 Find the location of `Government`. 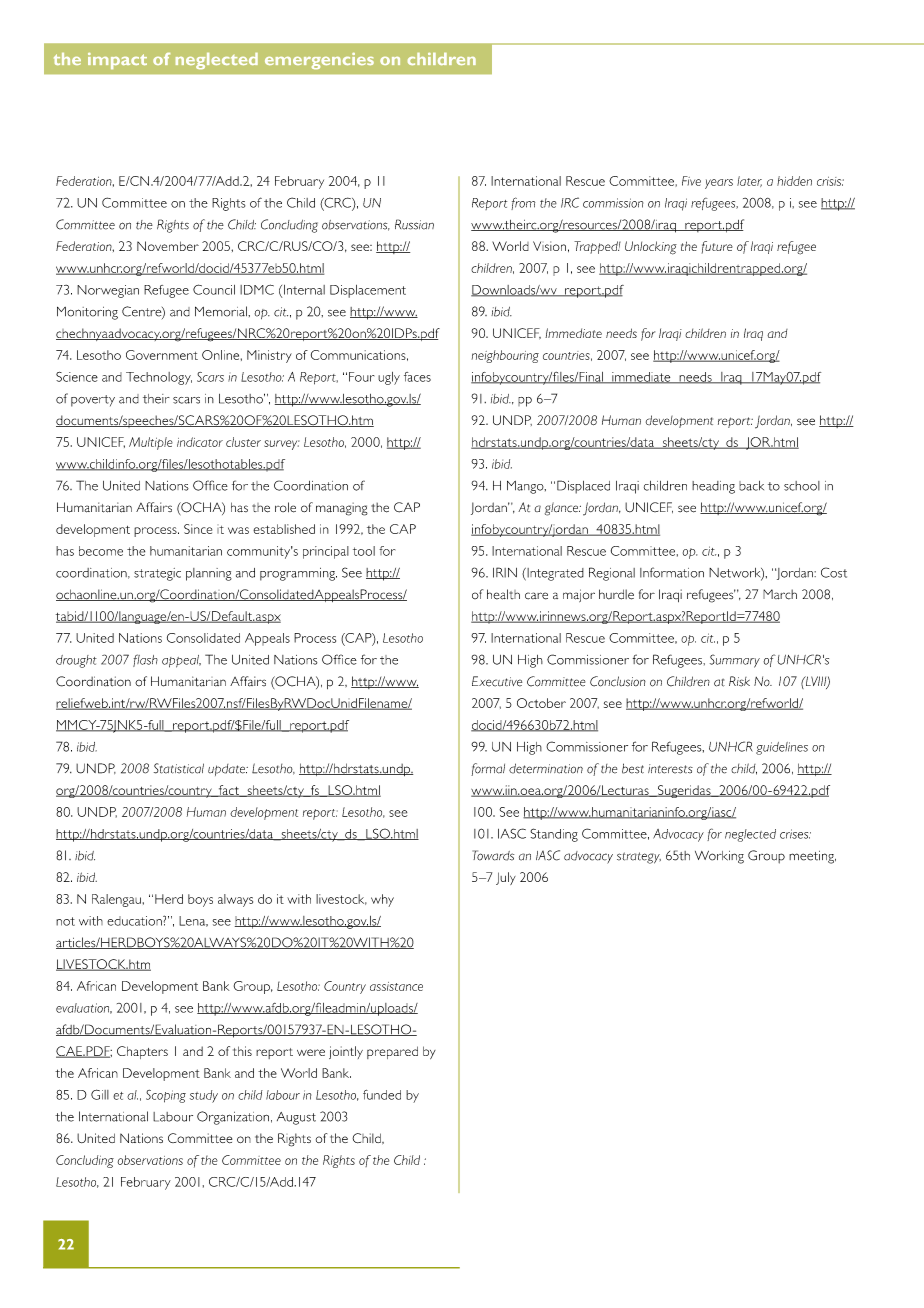

Government is located at coordinates (162, 355).
